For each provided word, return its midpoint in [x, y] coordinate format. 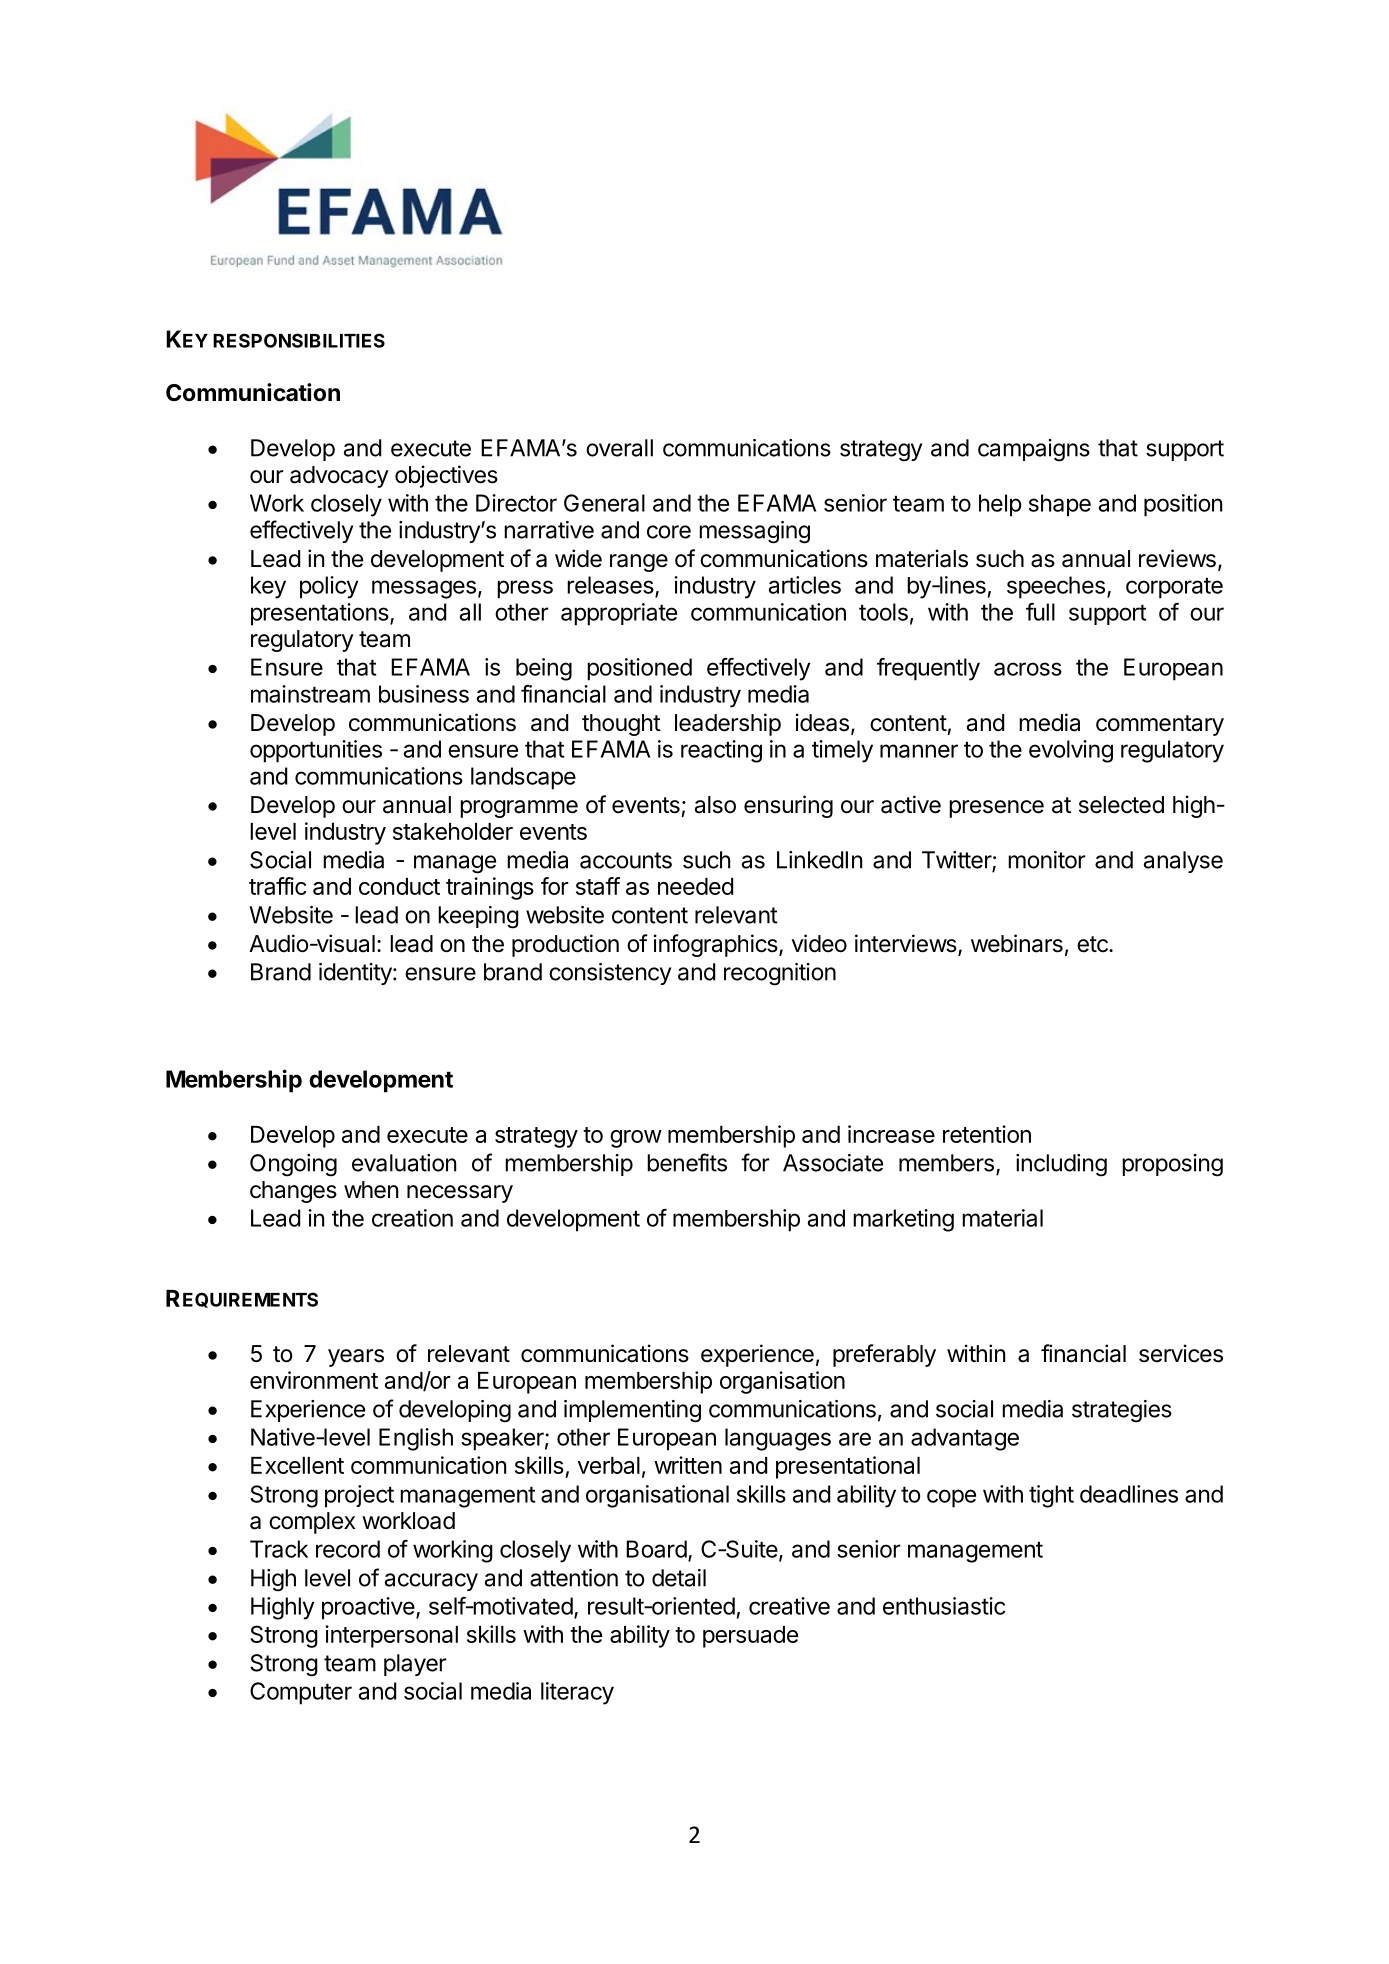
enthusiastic [944, 1606]
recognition [780, 974]
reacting [721, 751]
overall [619, 448]
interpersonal [391, 1636]
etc [1093, 944]
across [1028, 669]
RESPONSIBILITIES [299, 340]
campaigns [1034, 450]
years [356, 1358]
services [1181, 1353]
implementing [632, 1411]
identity [356, 974]
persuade [750, 1637]
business [424, 694]
